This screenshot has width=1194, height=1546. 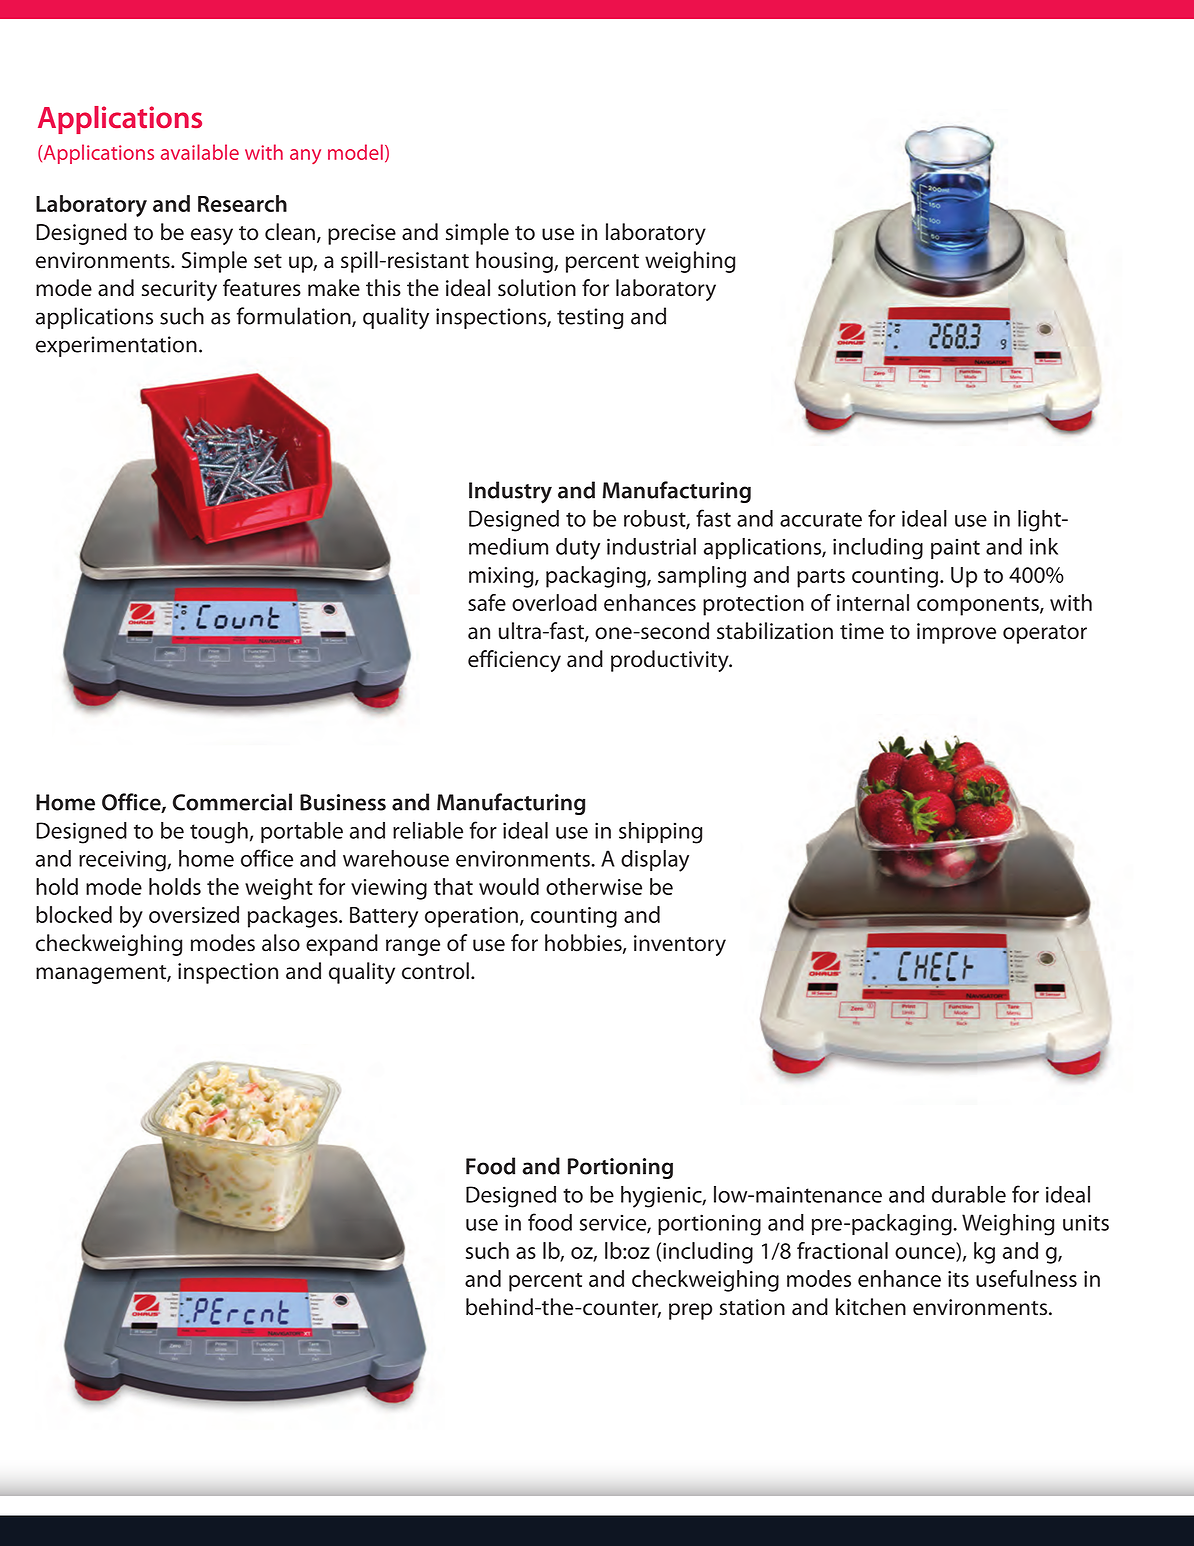 I want to click on station, so click(x=752, y=1307).
